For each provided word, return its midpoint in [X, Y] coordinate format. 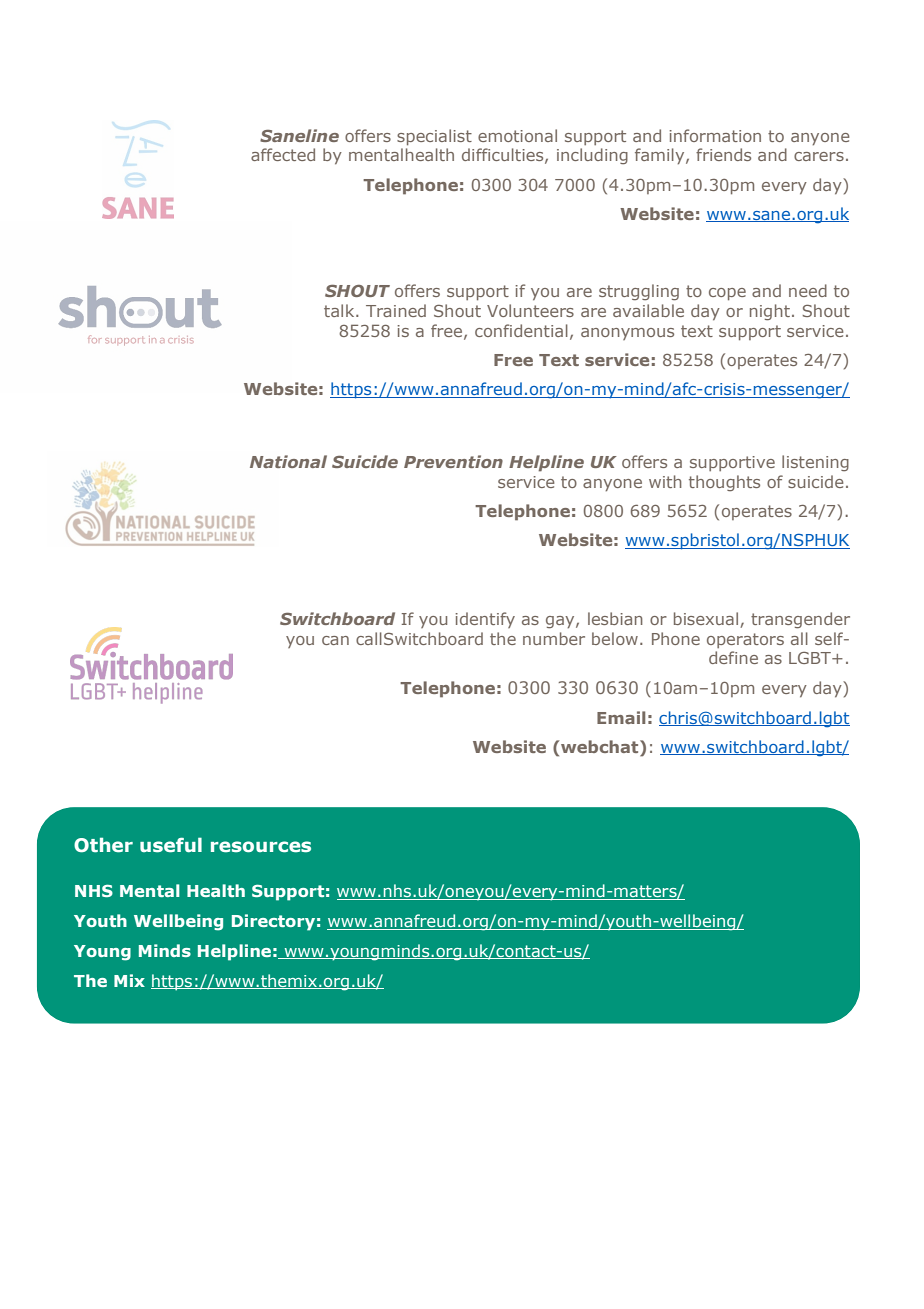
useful [171, 845]
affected [283, 154]
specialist [434, 137]
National [288, 461]
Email [621, 717]
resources [261, 847]
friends [723, 154]
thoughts [724, 483]
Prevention [453, 461]
